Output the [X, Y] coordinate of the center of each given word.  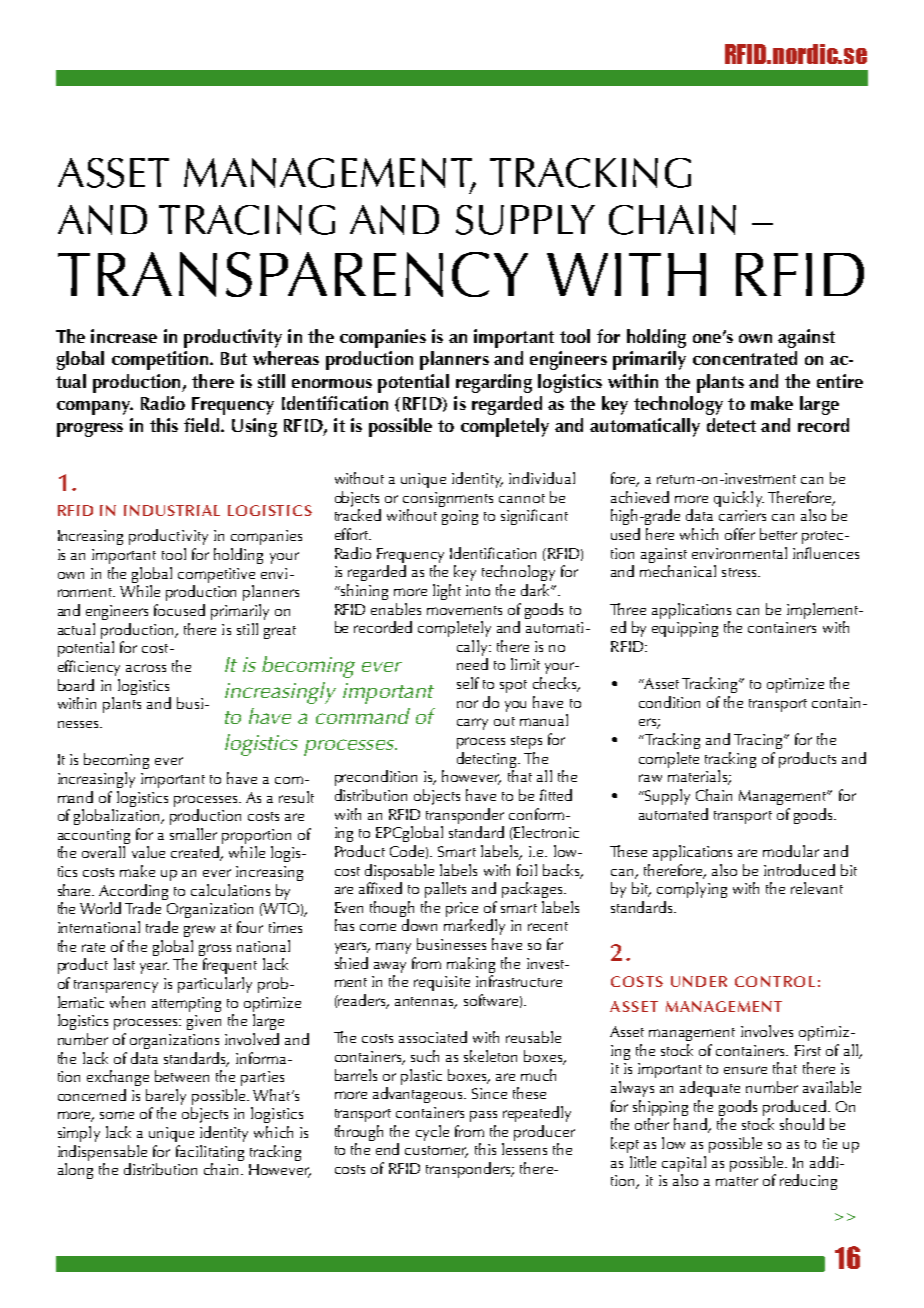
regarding [494, 383]
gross [215, 950]
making [471, 965]
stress [740, 572]
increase [124, 336]
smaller [193, 834]
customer [436, 1152]
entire [840, 381]
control [775, 981]
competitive [216, 575]
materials [698, 777]
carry [472, 724]
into [478, 590]
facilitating [210, 1153]
